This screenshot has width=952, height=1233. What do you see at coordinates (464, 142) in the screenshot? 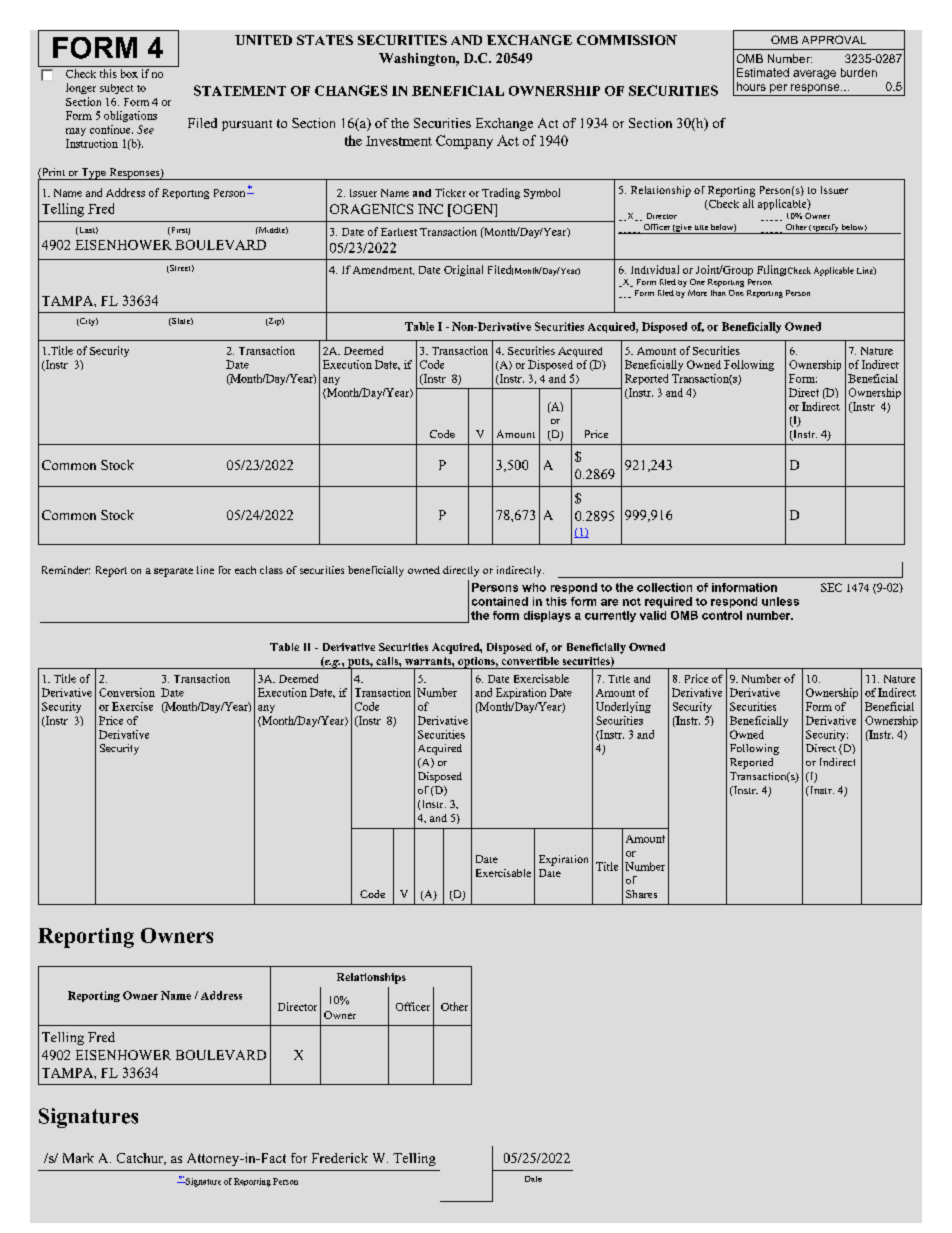
I see `Company` at bounding box center [464, 142].
